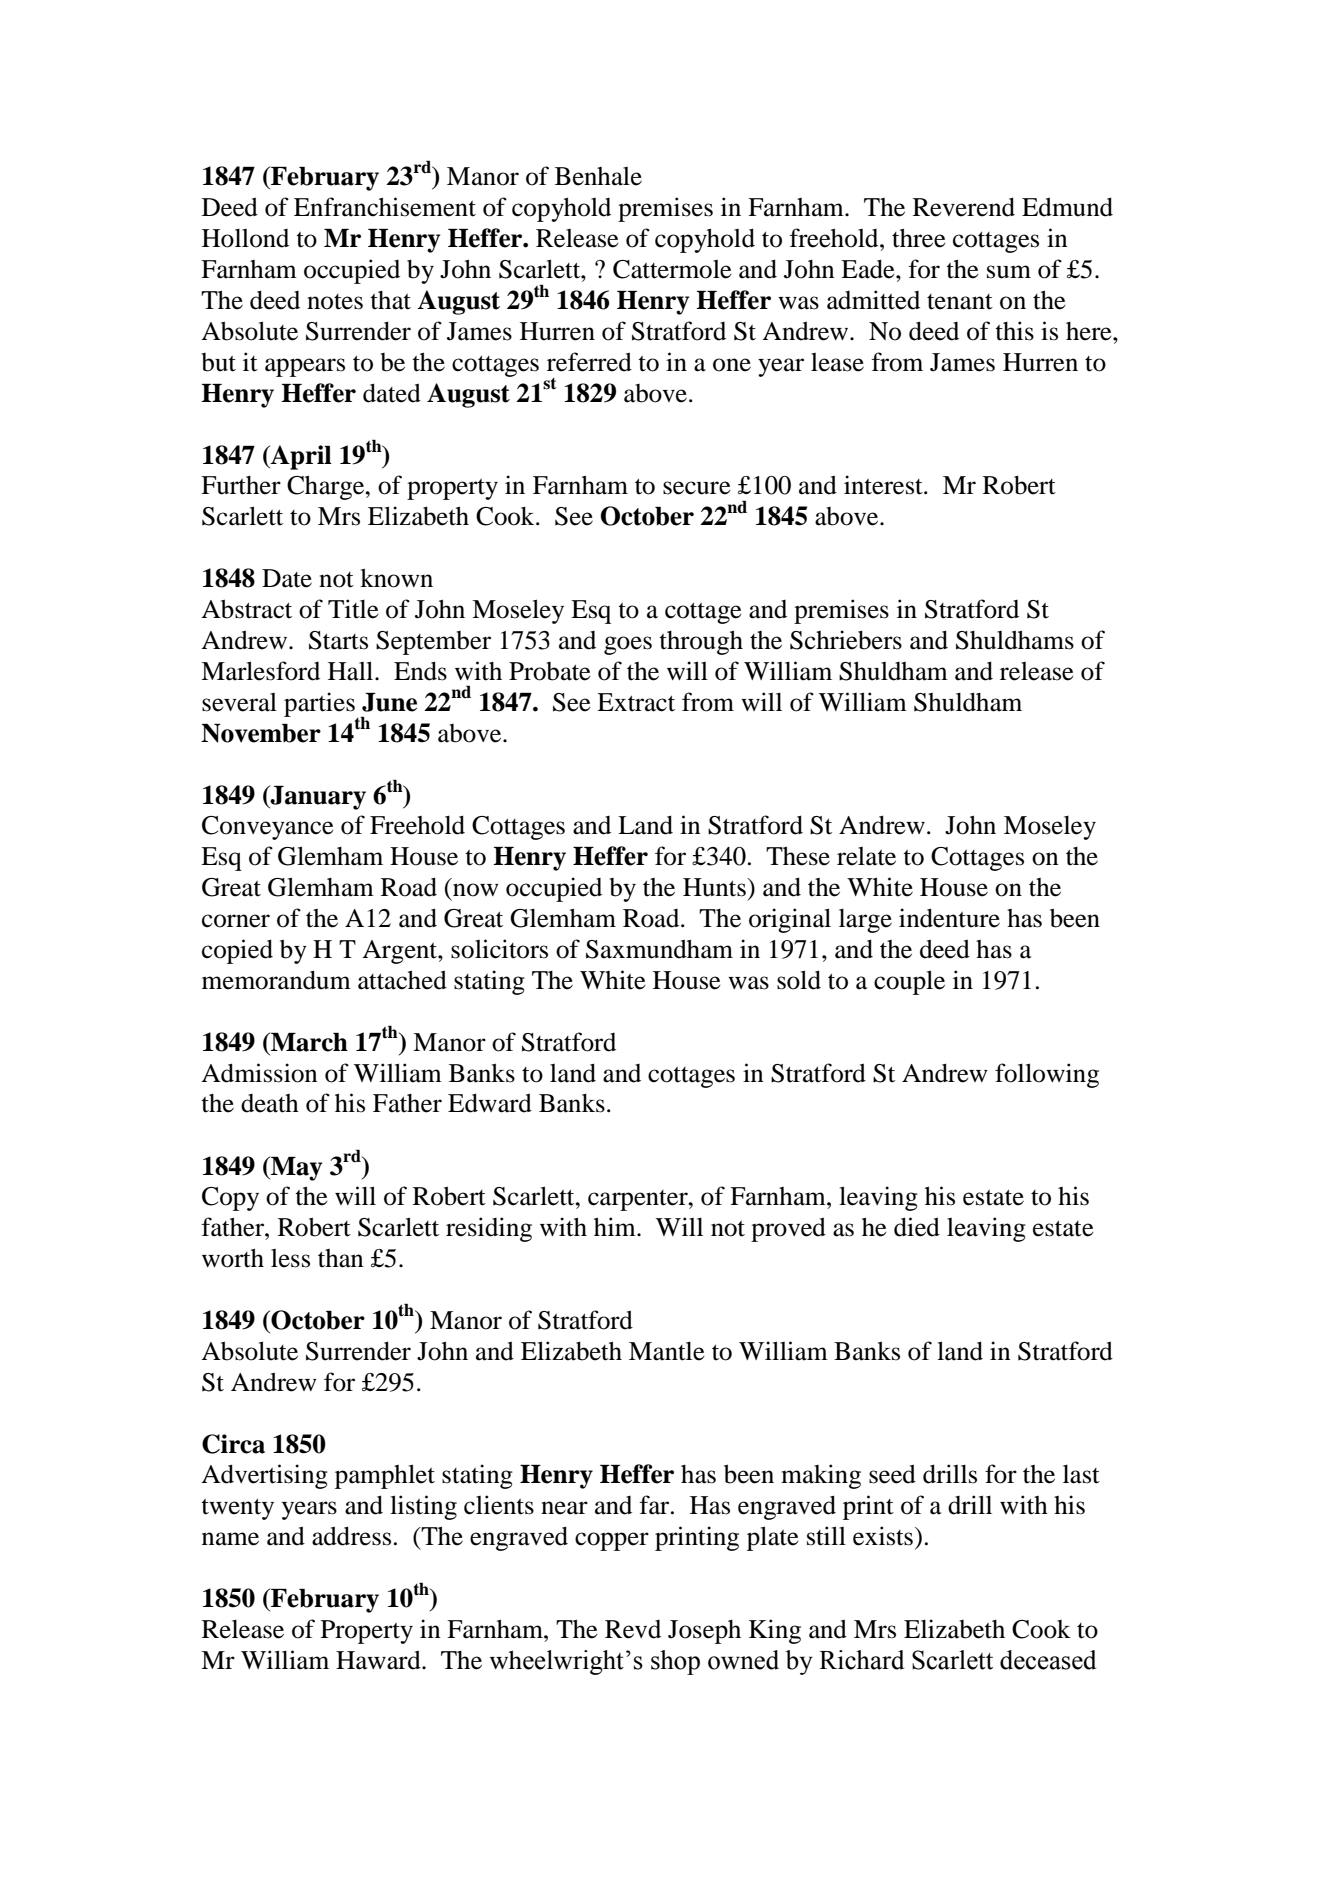 This image has width=1333, height=1885. I want to click on referred, so click(589, 362).
